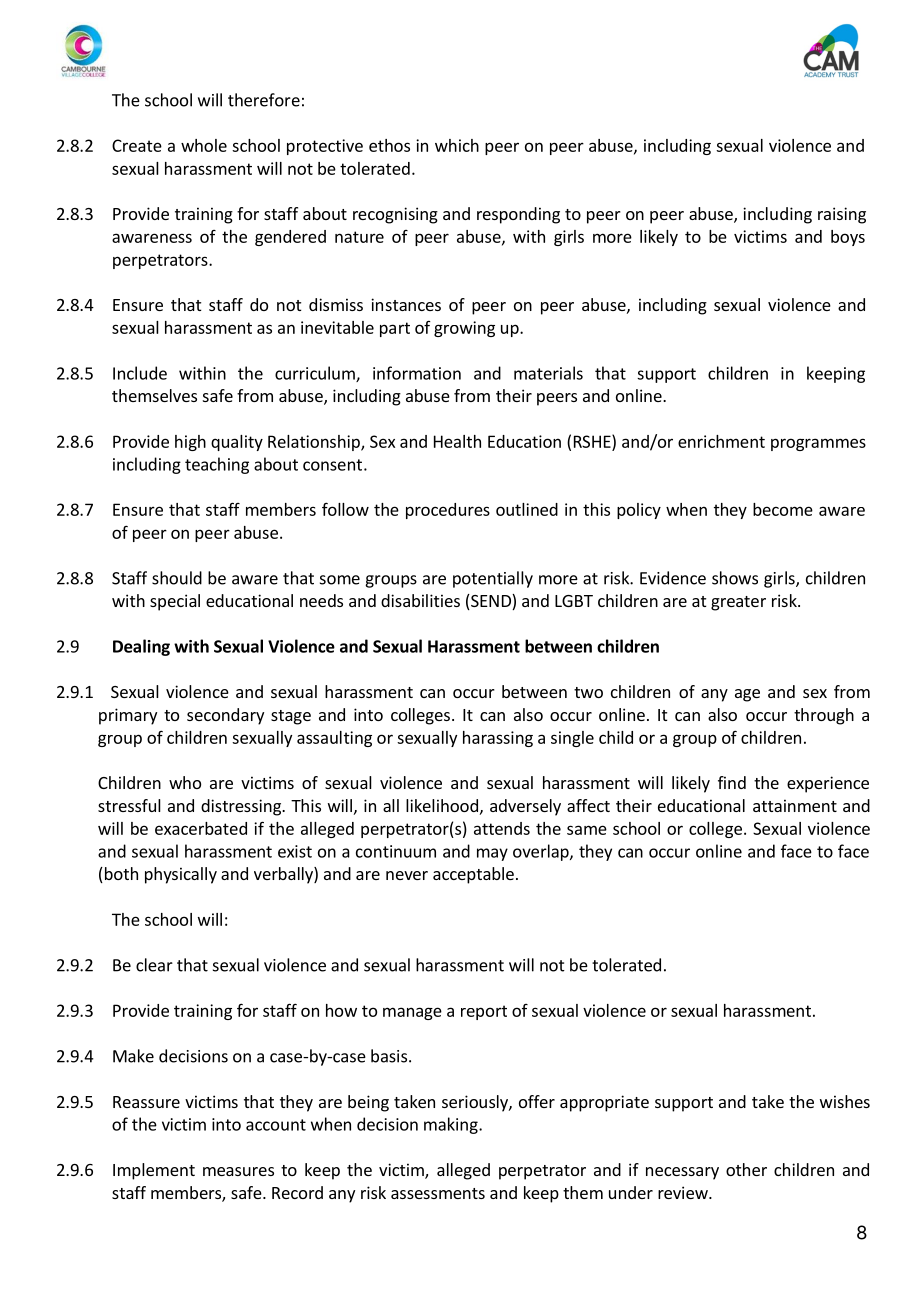  I want to click on measures, so click(238, 1171).
